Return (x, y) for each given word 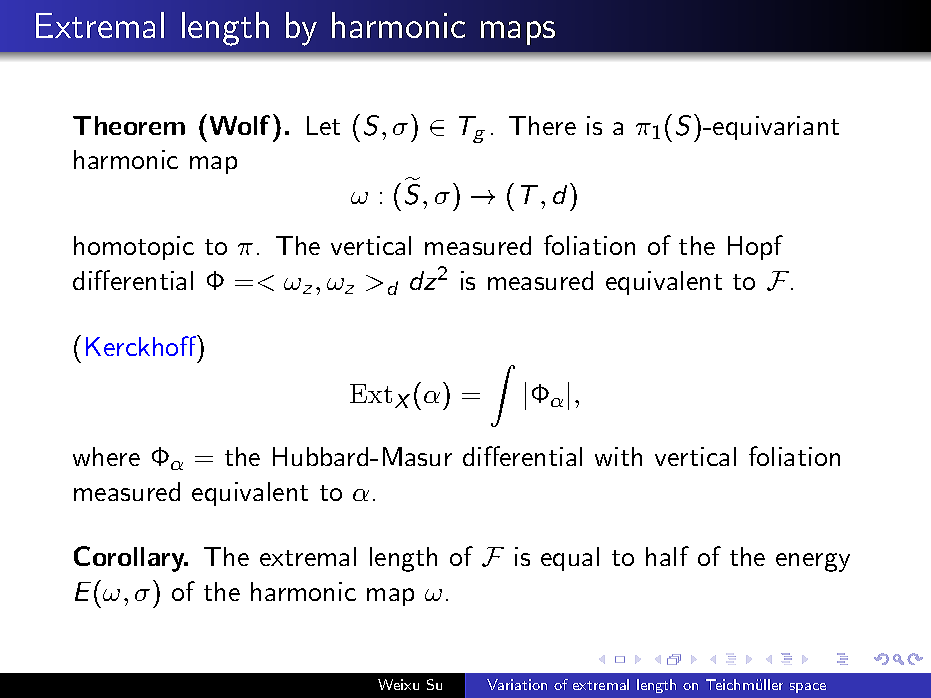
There (542, 125)
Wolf (240, 125)
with (618, 456)
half (667, 556)
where (106, 456)
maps (518, 33)
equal (570, 559)
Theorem (129, 125)
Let (323, 125)
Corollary (130, 559)
